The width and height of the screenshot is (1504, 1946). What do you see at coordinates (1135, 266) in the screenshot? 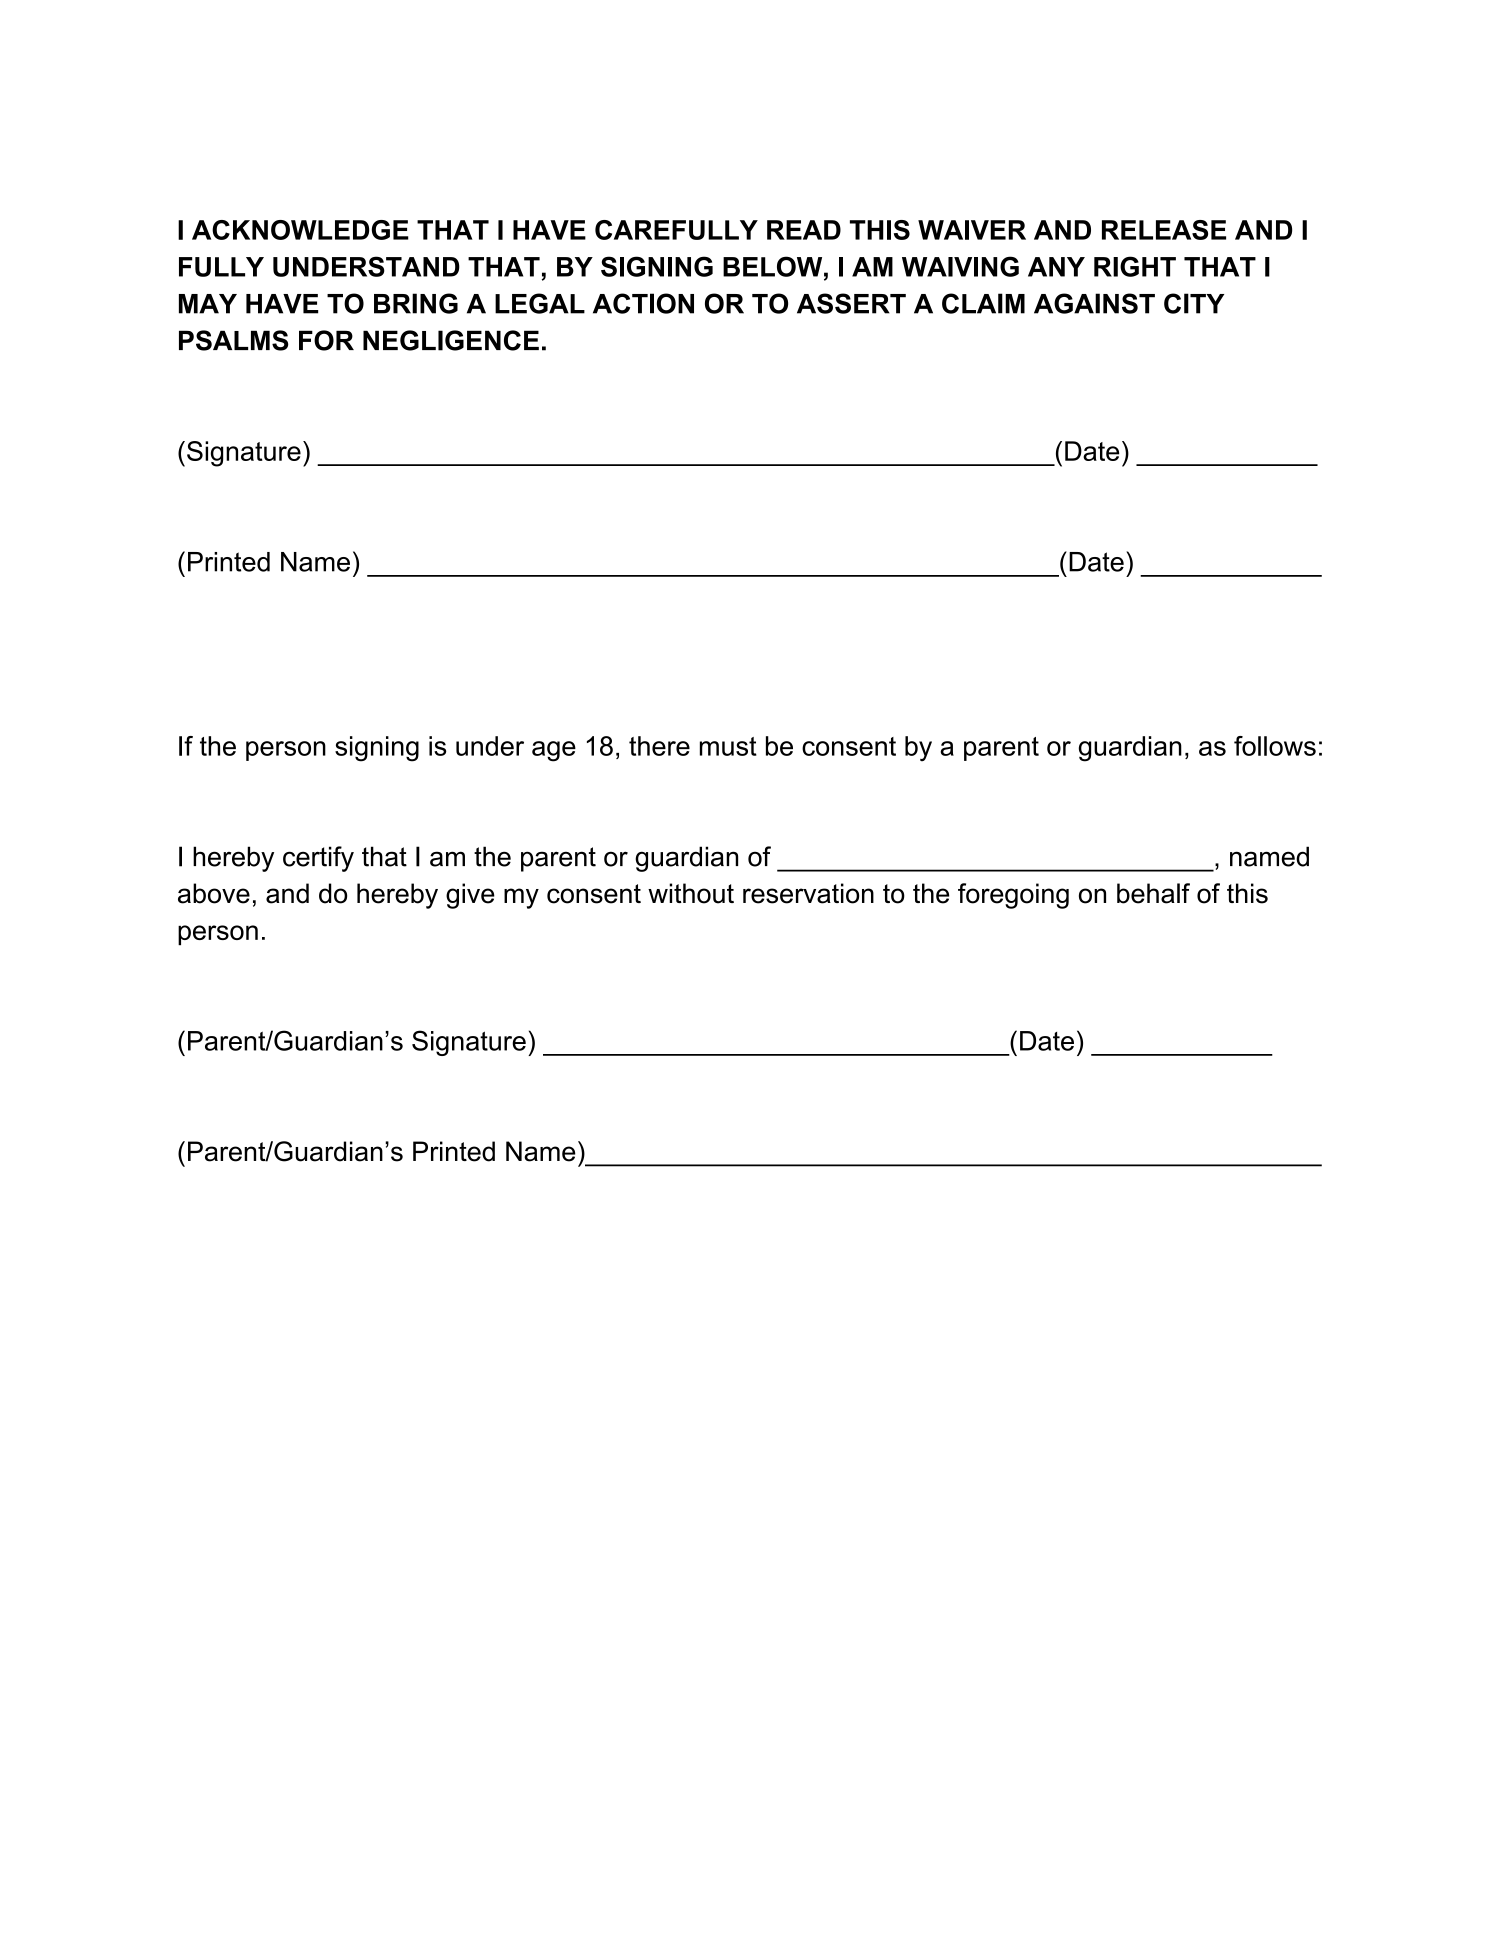
I see `RIGHT` at bounding box center [1135, 266].
